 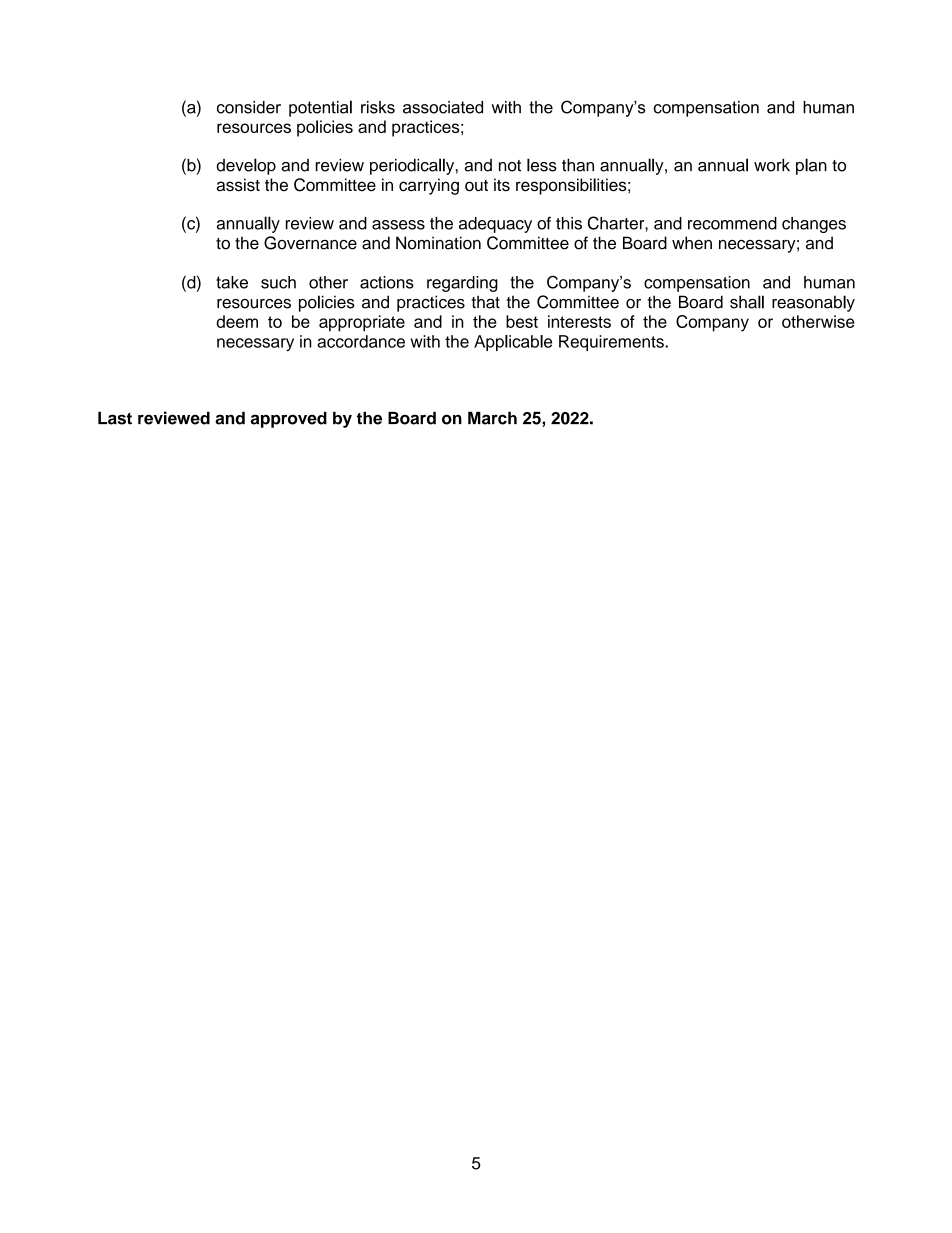 I want to click on when, so click(x=692, y=243).
